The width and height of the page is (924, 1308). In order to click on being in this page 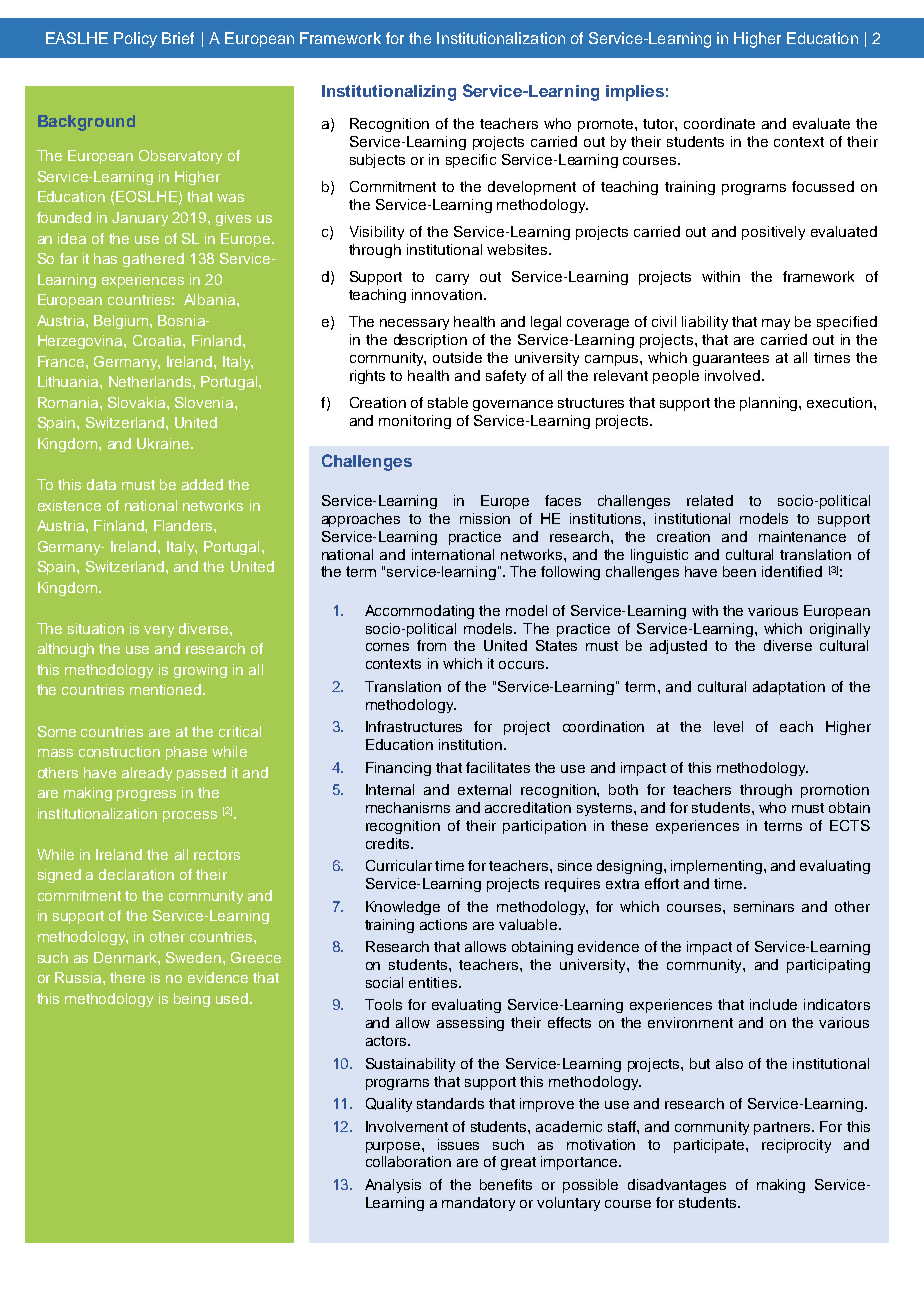, I will do `click(192, 1000)`.
